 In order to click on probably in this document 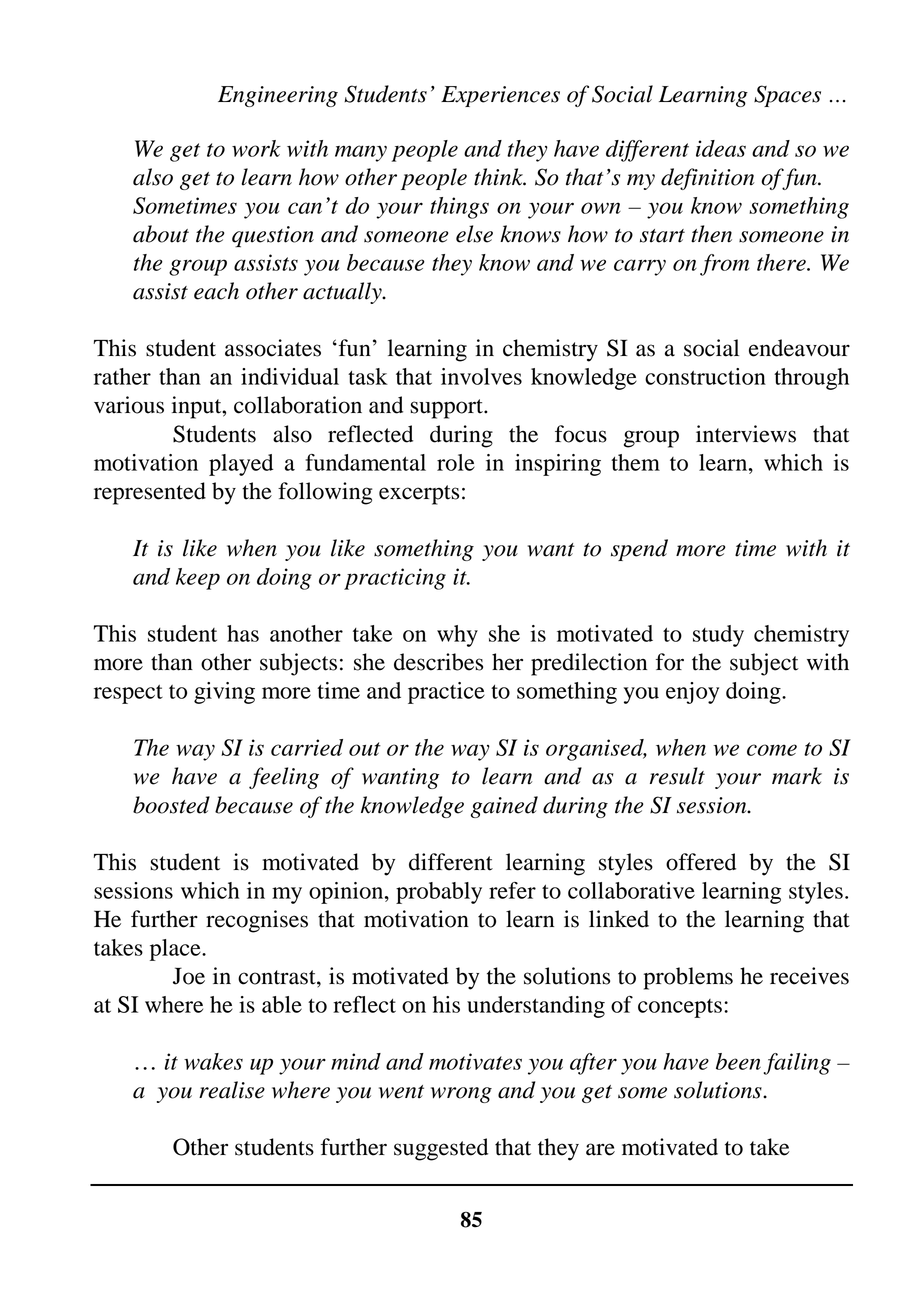, I will do `click(439, 893)`.
